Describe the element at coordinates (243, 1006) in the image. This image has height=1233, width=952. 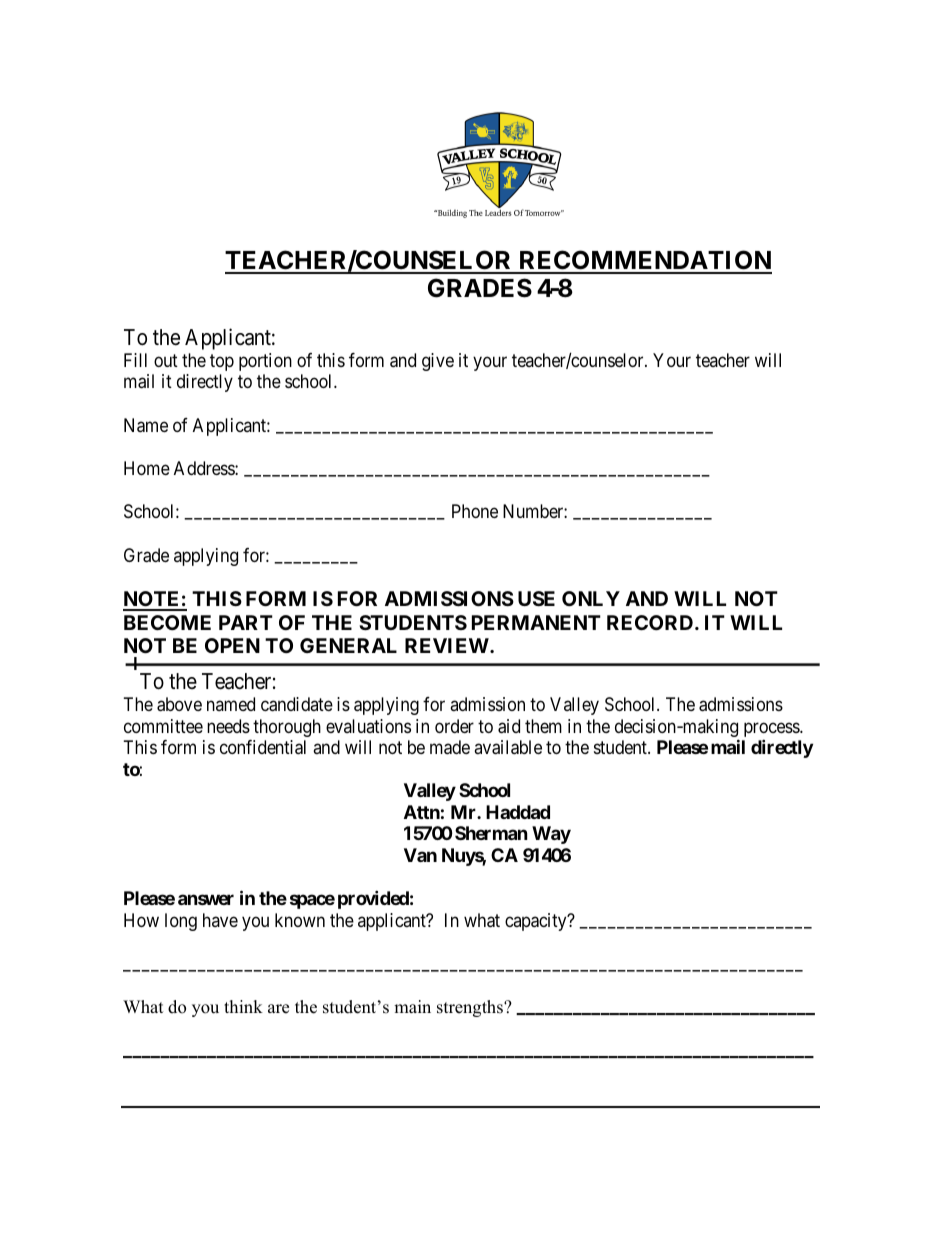
I see `think` at that location.
